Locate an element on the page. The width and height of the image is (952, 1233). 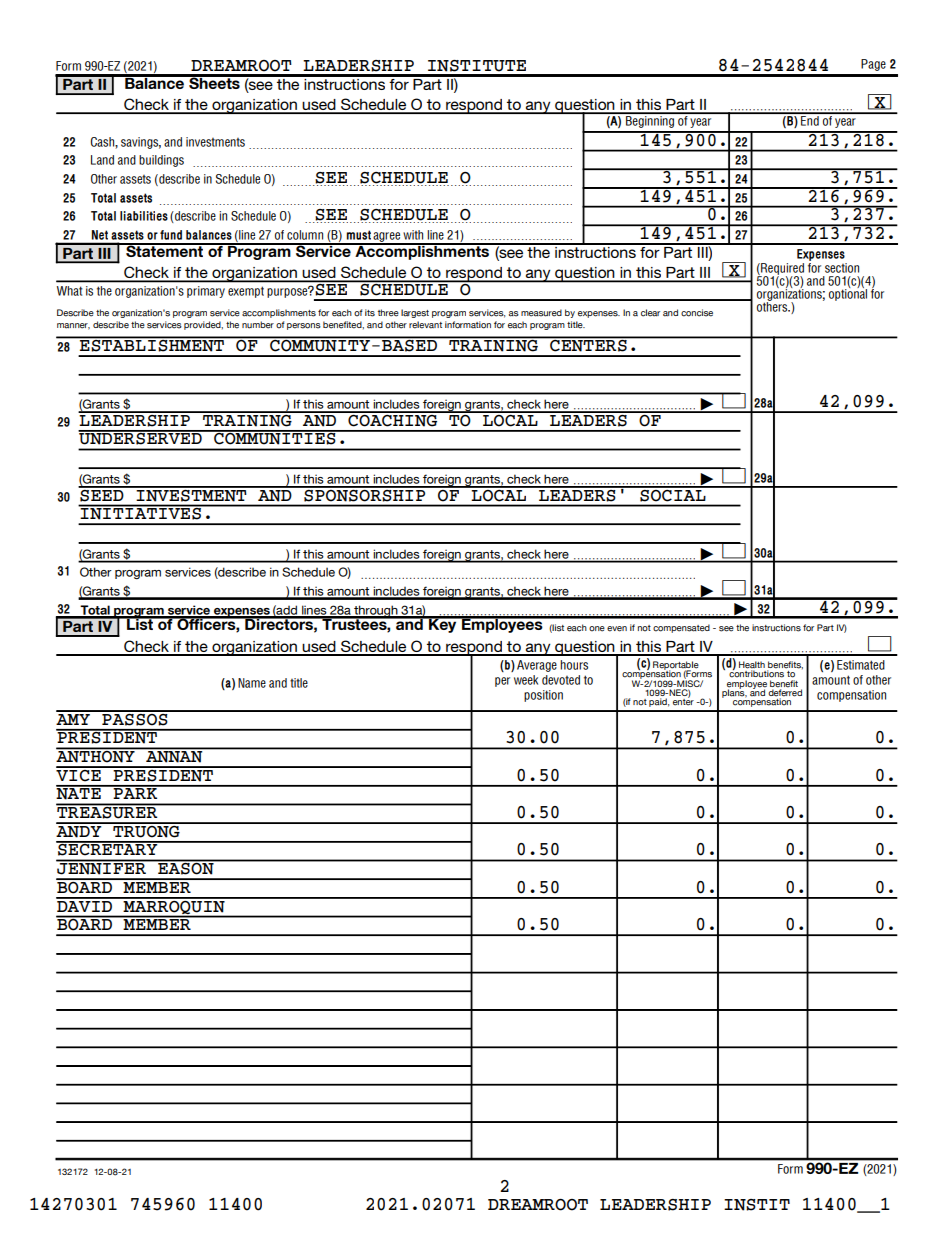
INITIATIVES is located at coordinates (141, 512).
